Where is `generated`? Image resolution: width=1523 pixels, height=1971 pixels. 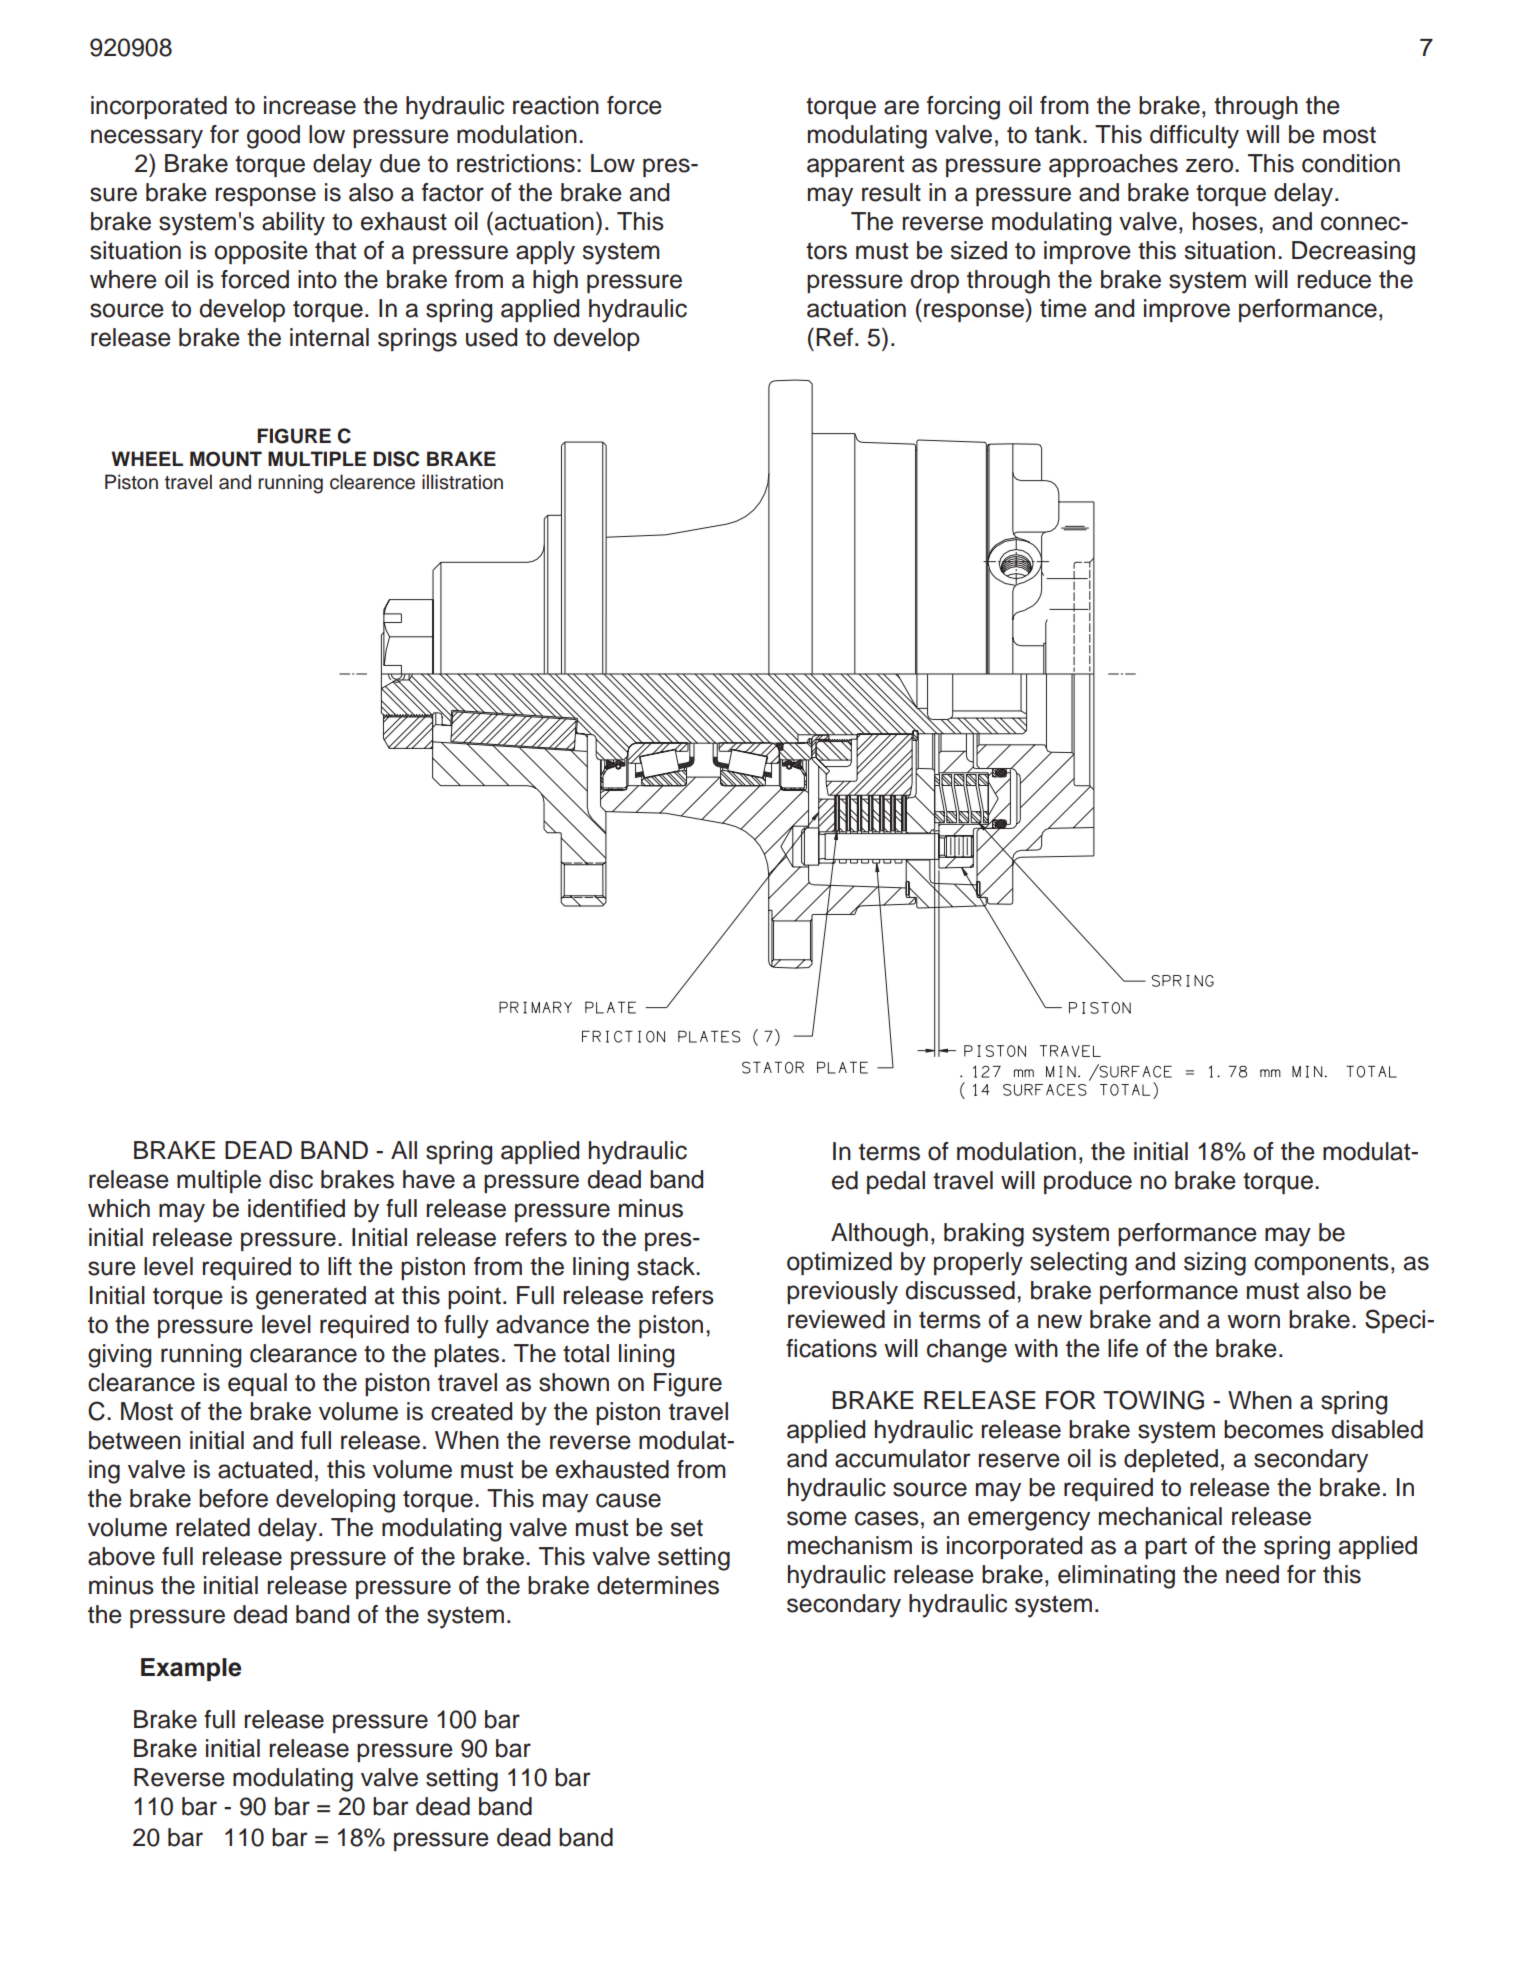 generated is located at coordinates (311, 1298).
